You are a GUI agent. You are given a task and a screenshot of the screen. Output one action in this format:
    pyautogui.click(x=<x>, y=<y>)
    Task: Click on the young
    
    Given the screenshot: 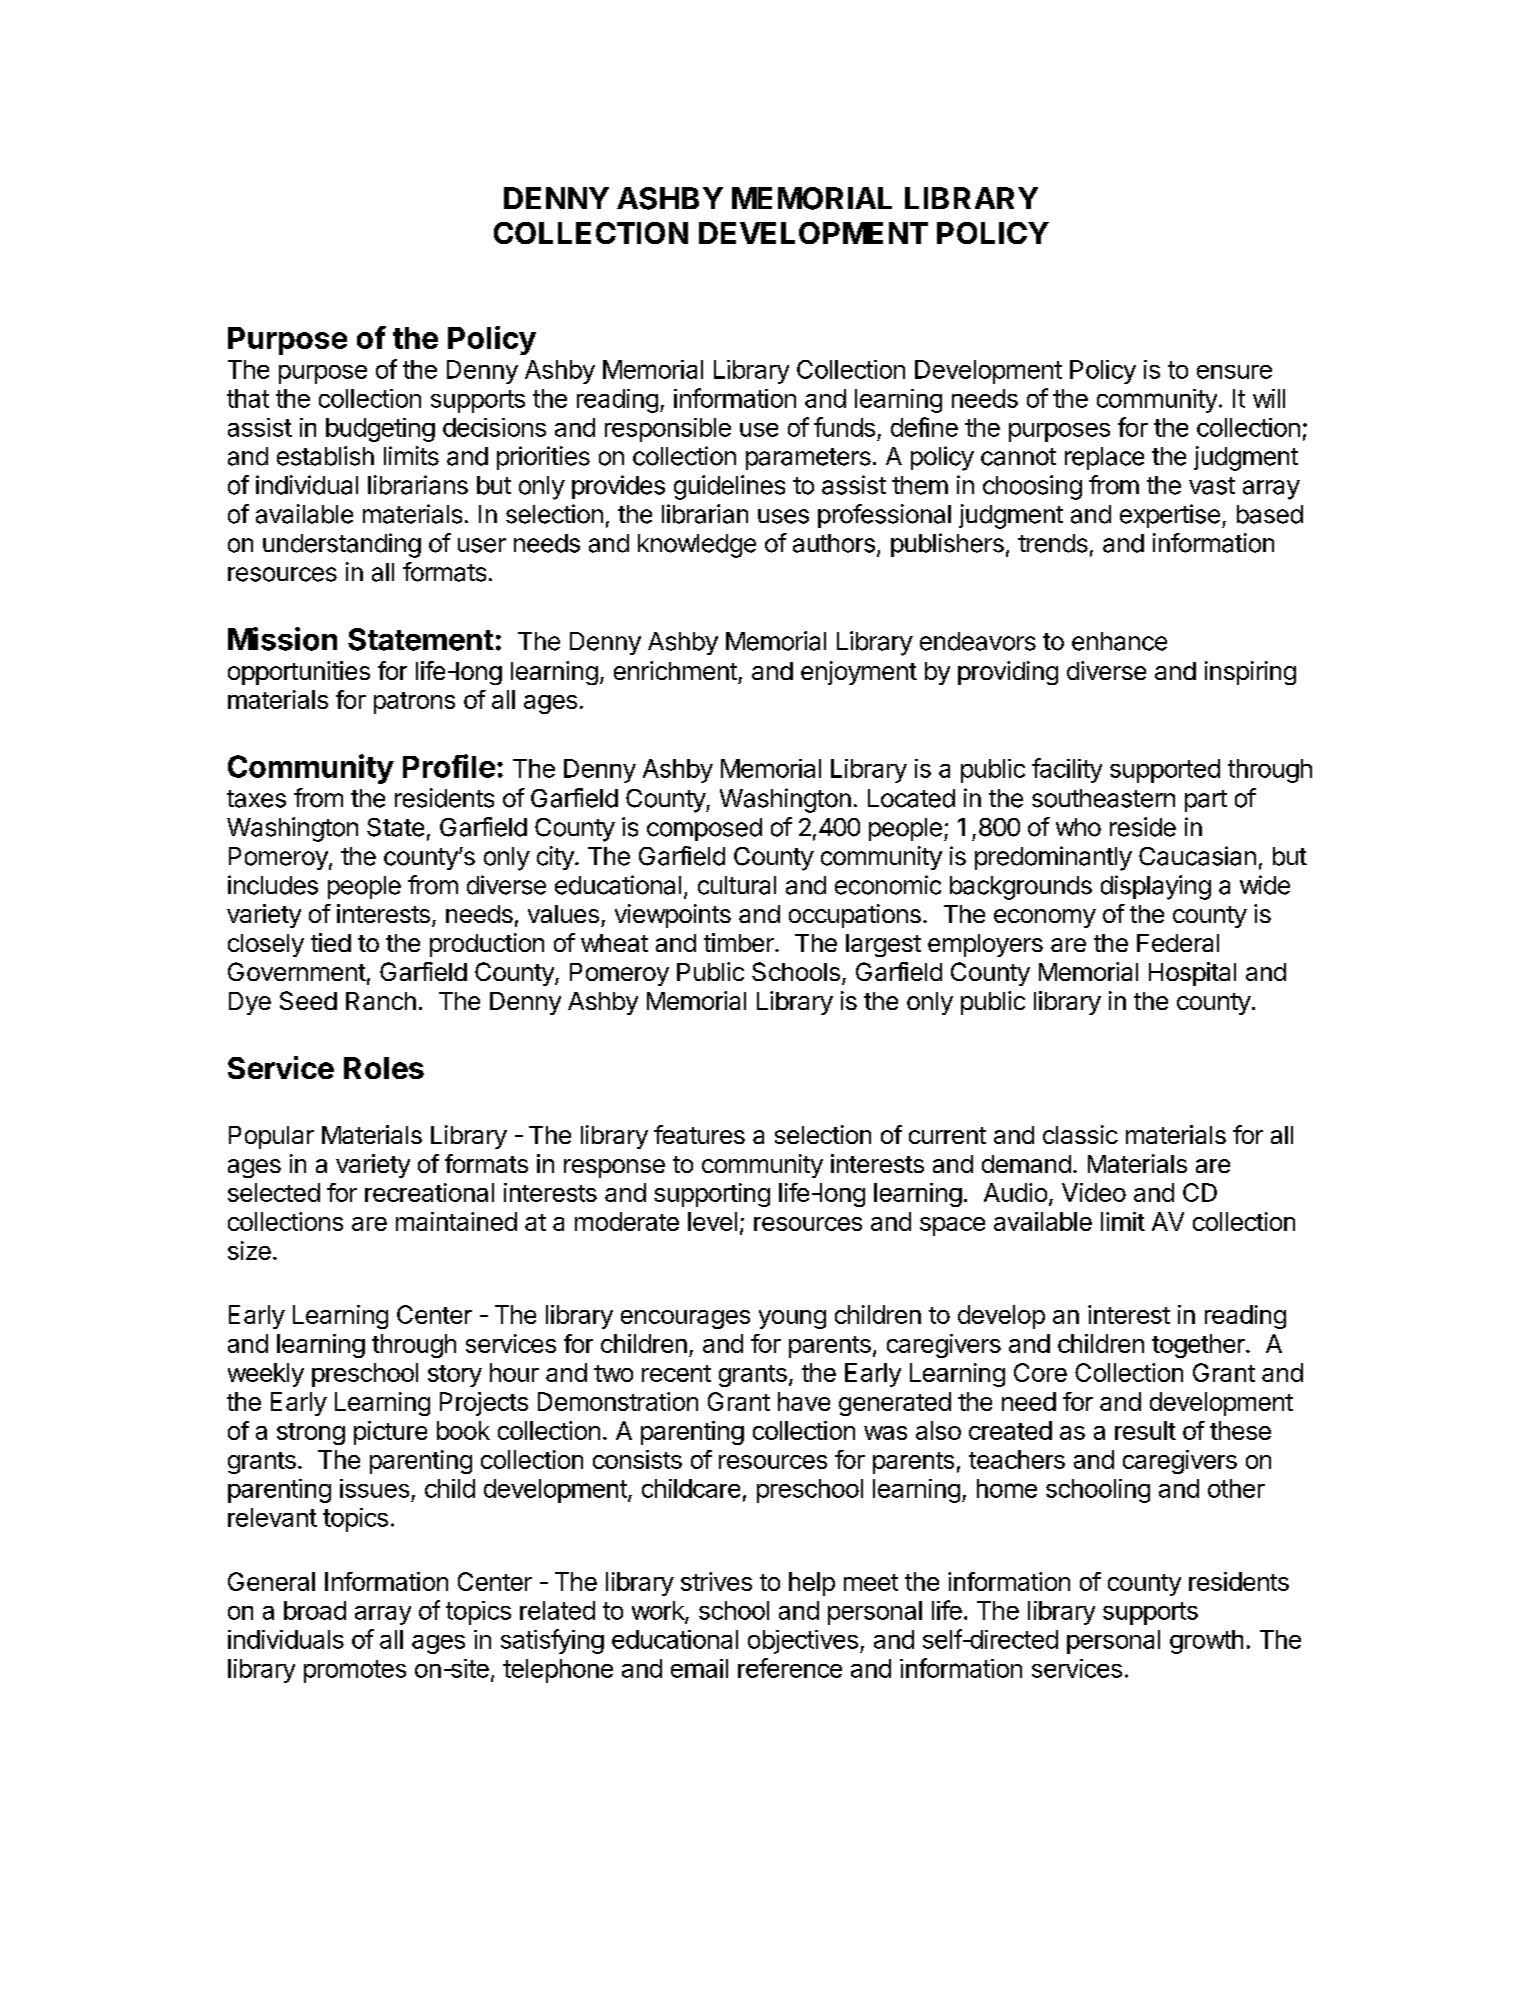 What is the action you would take?
    pyautogui.click(x=792, y=1319)
